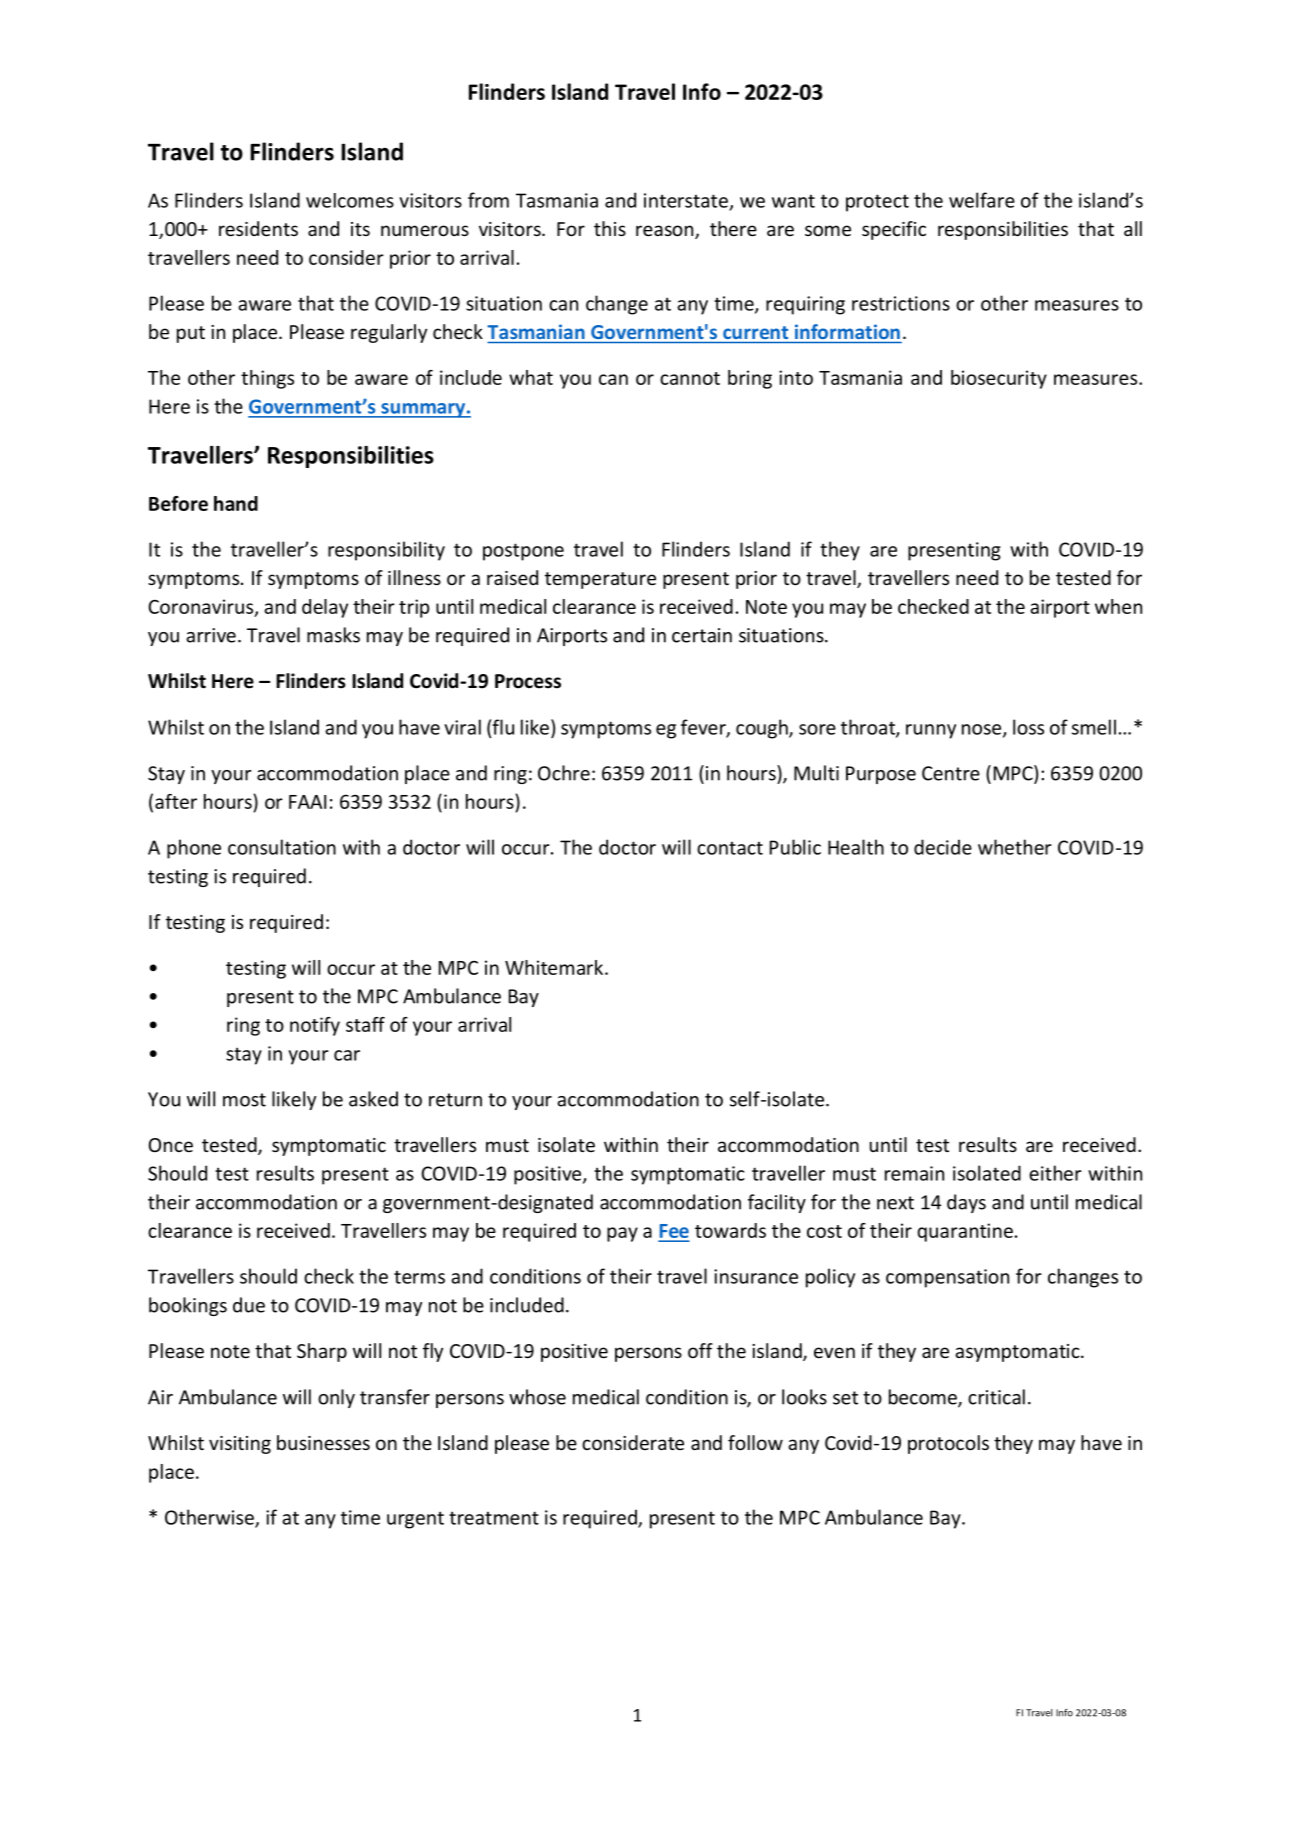 The image size is (1290, 1824). Describe the element at coordinates (666, 232) in the image. I see `reason` at that location.
